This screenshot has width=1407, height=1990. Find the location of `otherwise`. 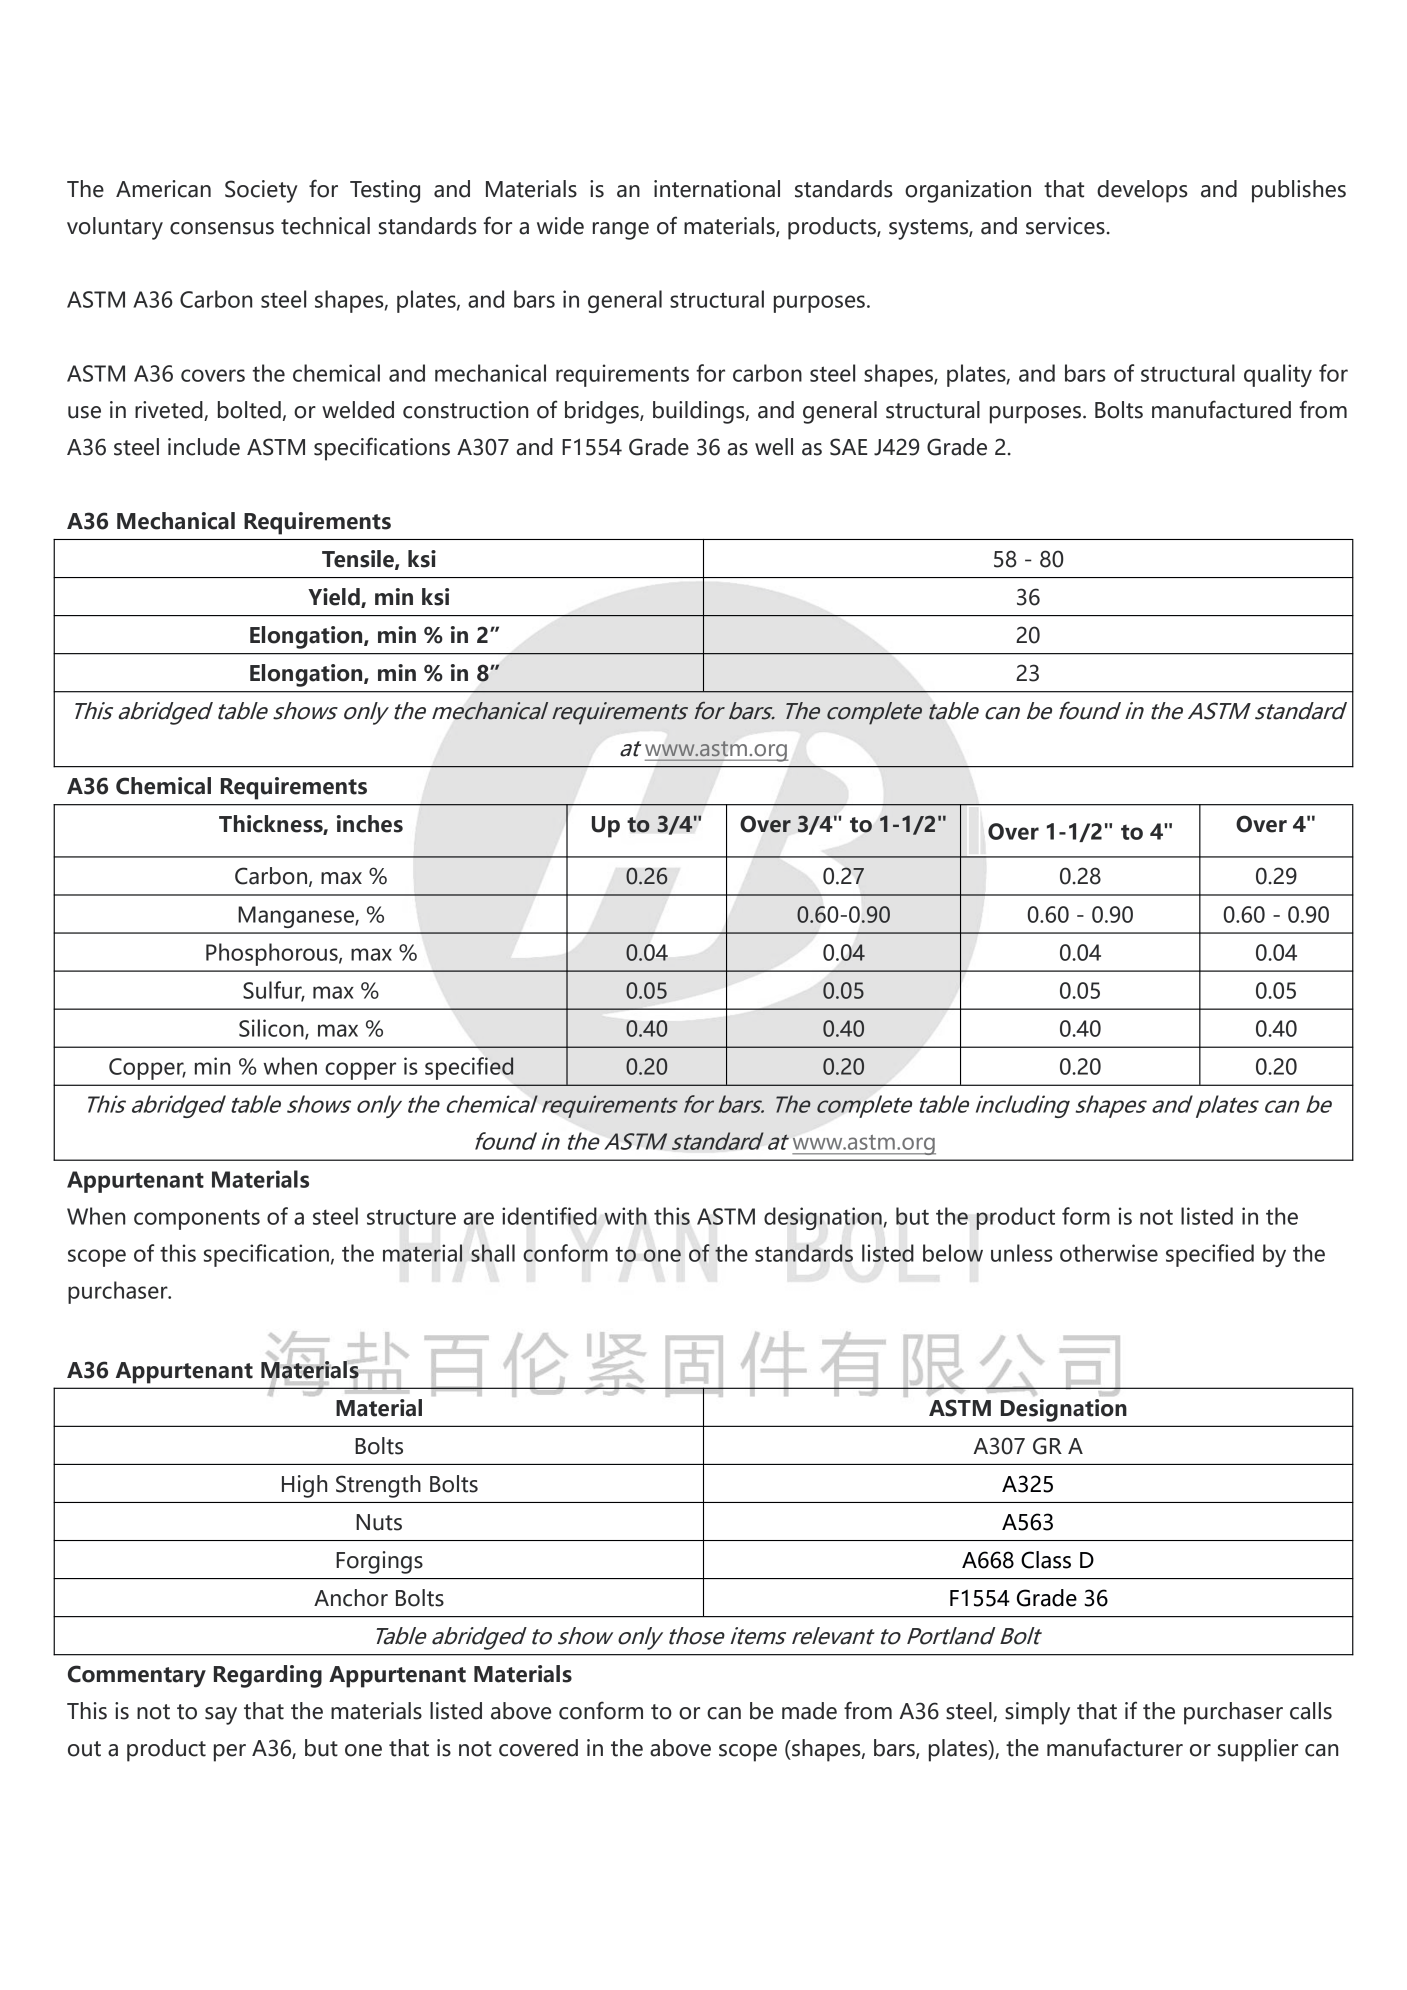

otherwise is located at coordinates (1109, 1253).
